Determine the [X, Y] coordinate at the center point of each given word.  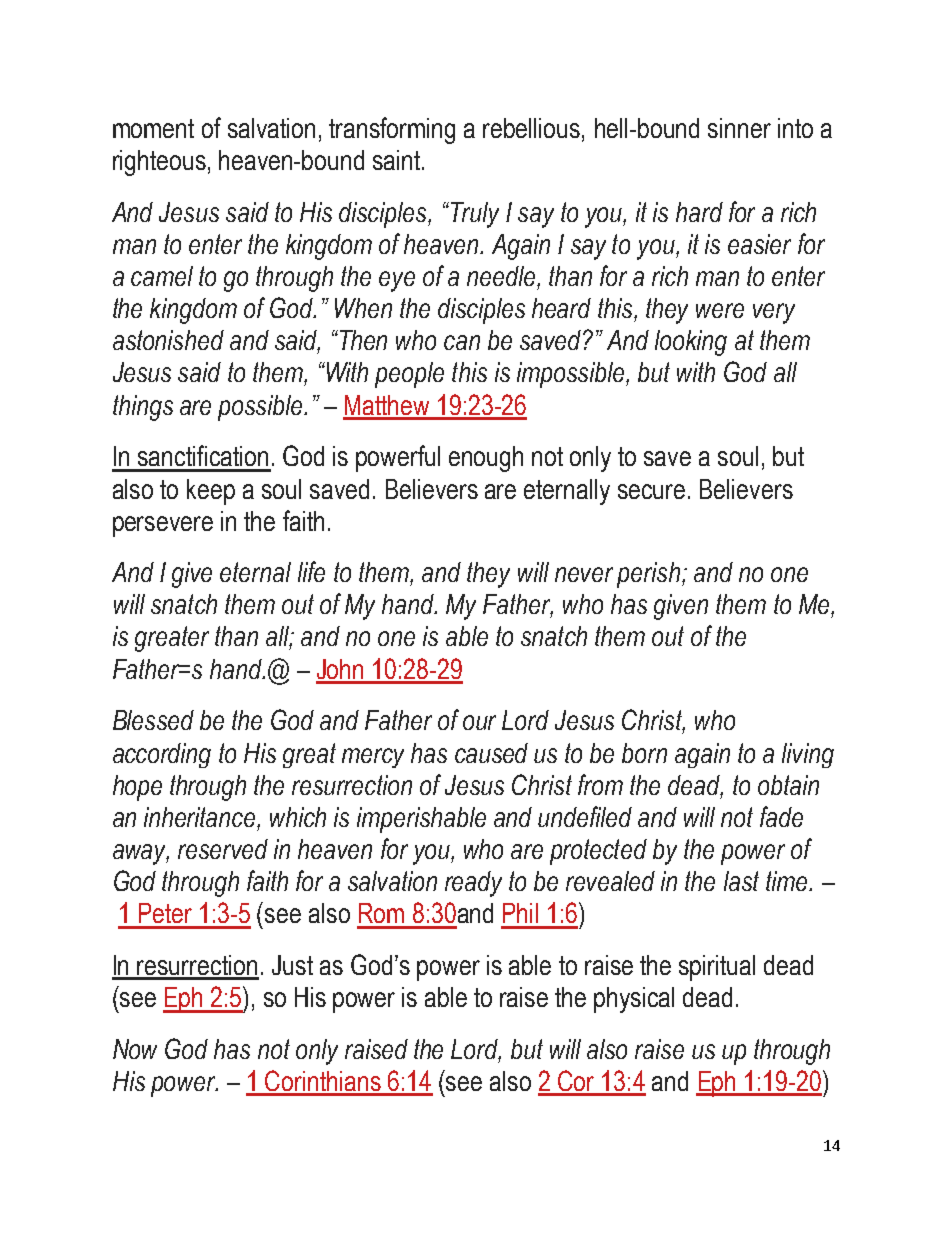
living [808, 755]
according [162, 755]
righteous [159, 163]
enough [486, 459]
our [479, 722]
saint [398, 160]
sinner [739, 128]
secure [651, 491]
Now [135, 1049]
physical [634, 1000]
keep [211, 492]
